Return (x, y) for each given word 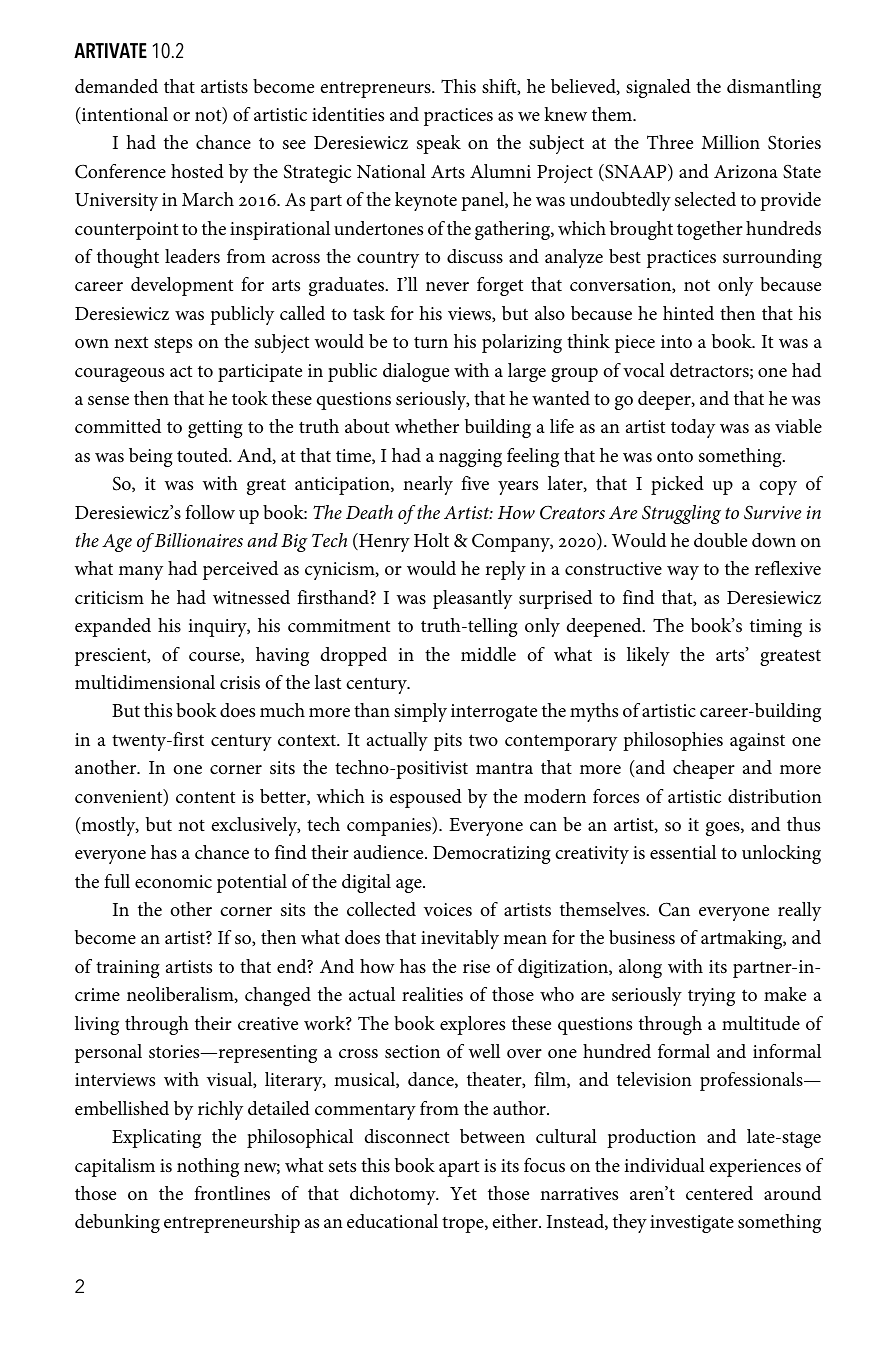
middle (488, 654)
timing (776, 628)
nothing (208, 1167)
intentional (124, 114)
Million (731, 142)
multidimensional (145, 682)
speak (439, 144)
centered (719, 1193)
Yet (463, 1193)
